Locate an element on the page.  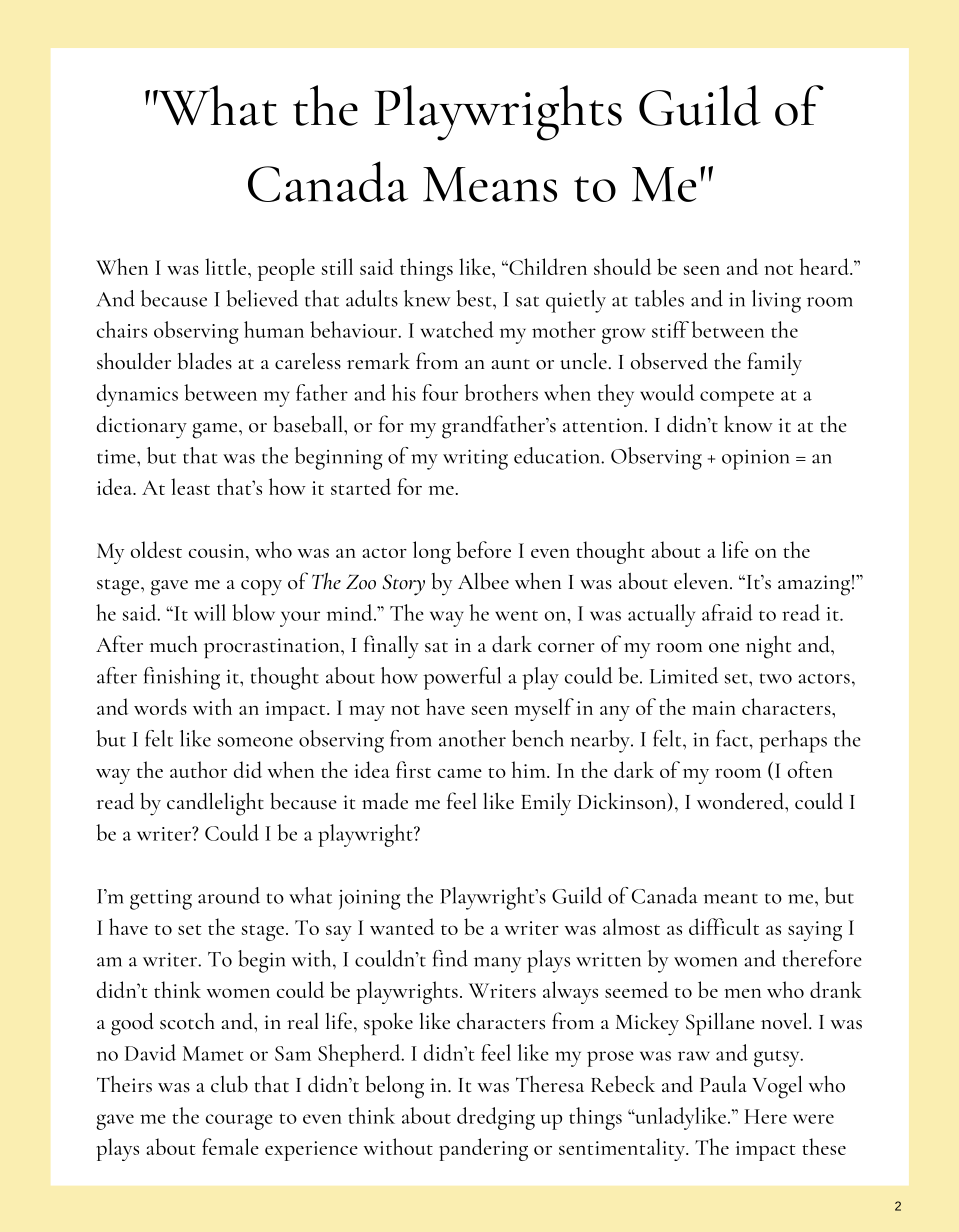
powerful is located at coordinates (462, 678).
